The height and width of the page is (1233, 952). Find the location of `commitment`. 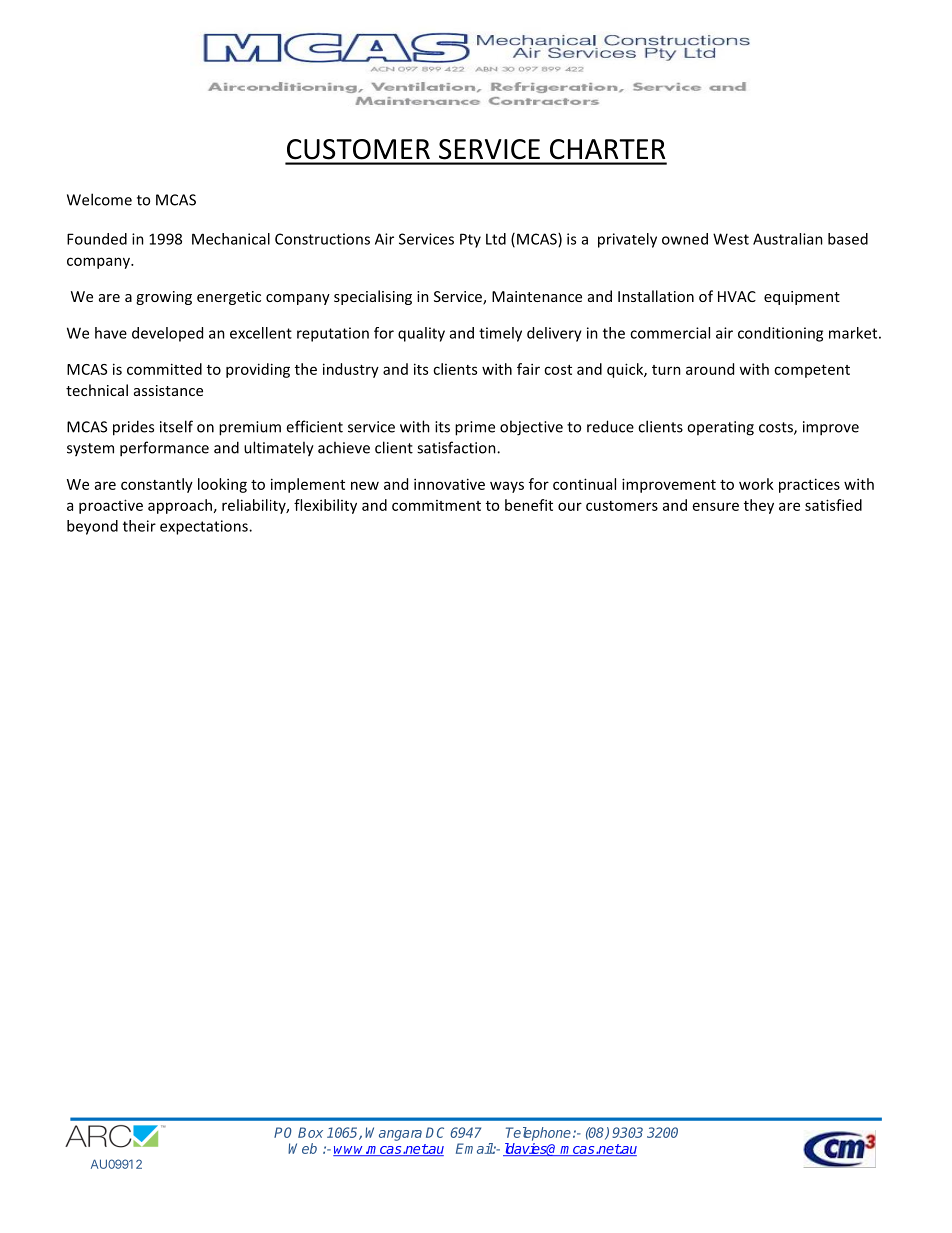

commitment is located at coordinates (436, 505).
